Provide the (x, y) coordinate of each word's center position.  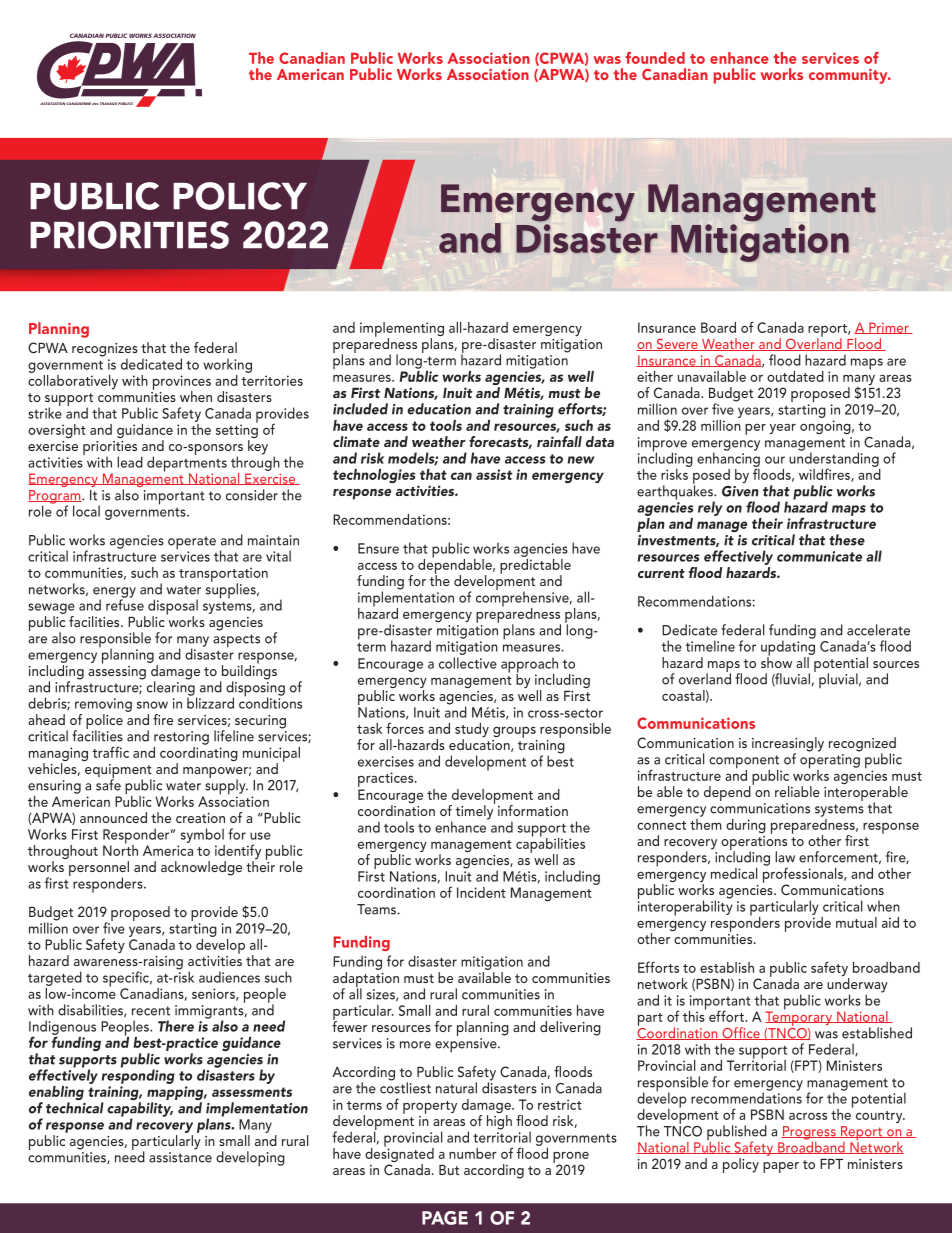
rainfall (559, 441)
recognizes (105, 351)
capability (140, 1110)
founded (655, 58)
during (746, 826)
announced (113, 817)
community (849, 76)
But (449, 1170)
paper (781, 1167)
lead (130, 462)
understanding (834, 459)
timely (475, 811)
